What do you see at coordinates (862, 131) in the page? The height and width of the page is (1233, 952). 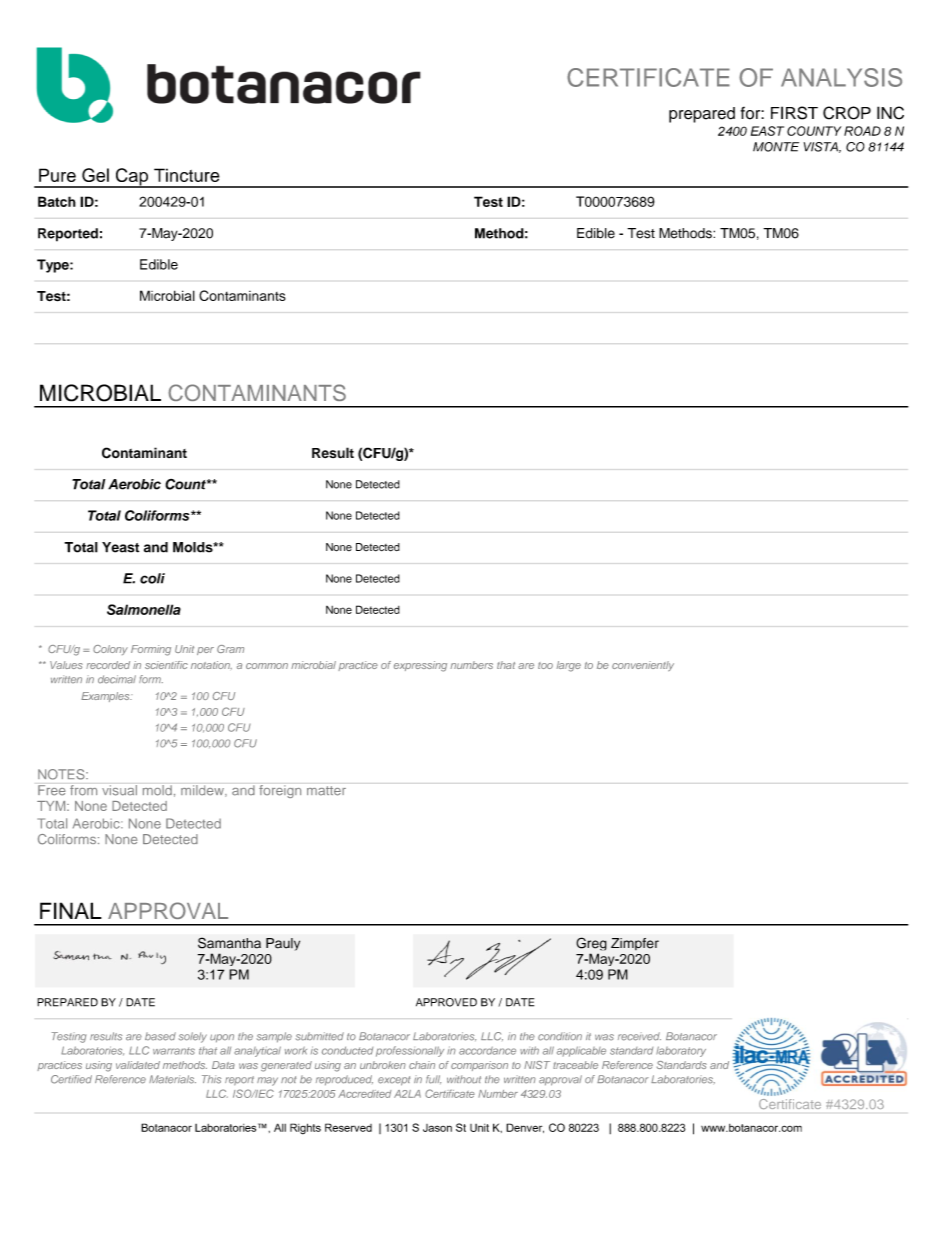 I see `ROAD` at bounding box center [862, 131].
